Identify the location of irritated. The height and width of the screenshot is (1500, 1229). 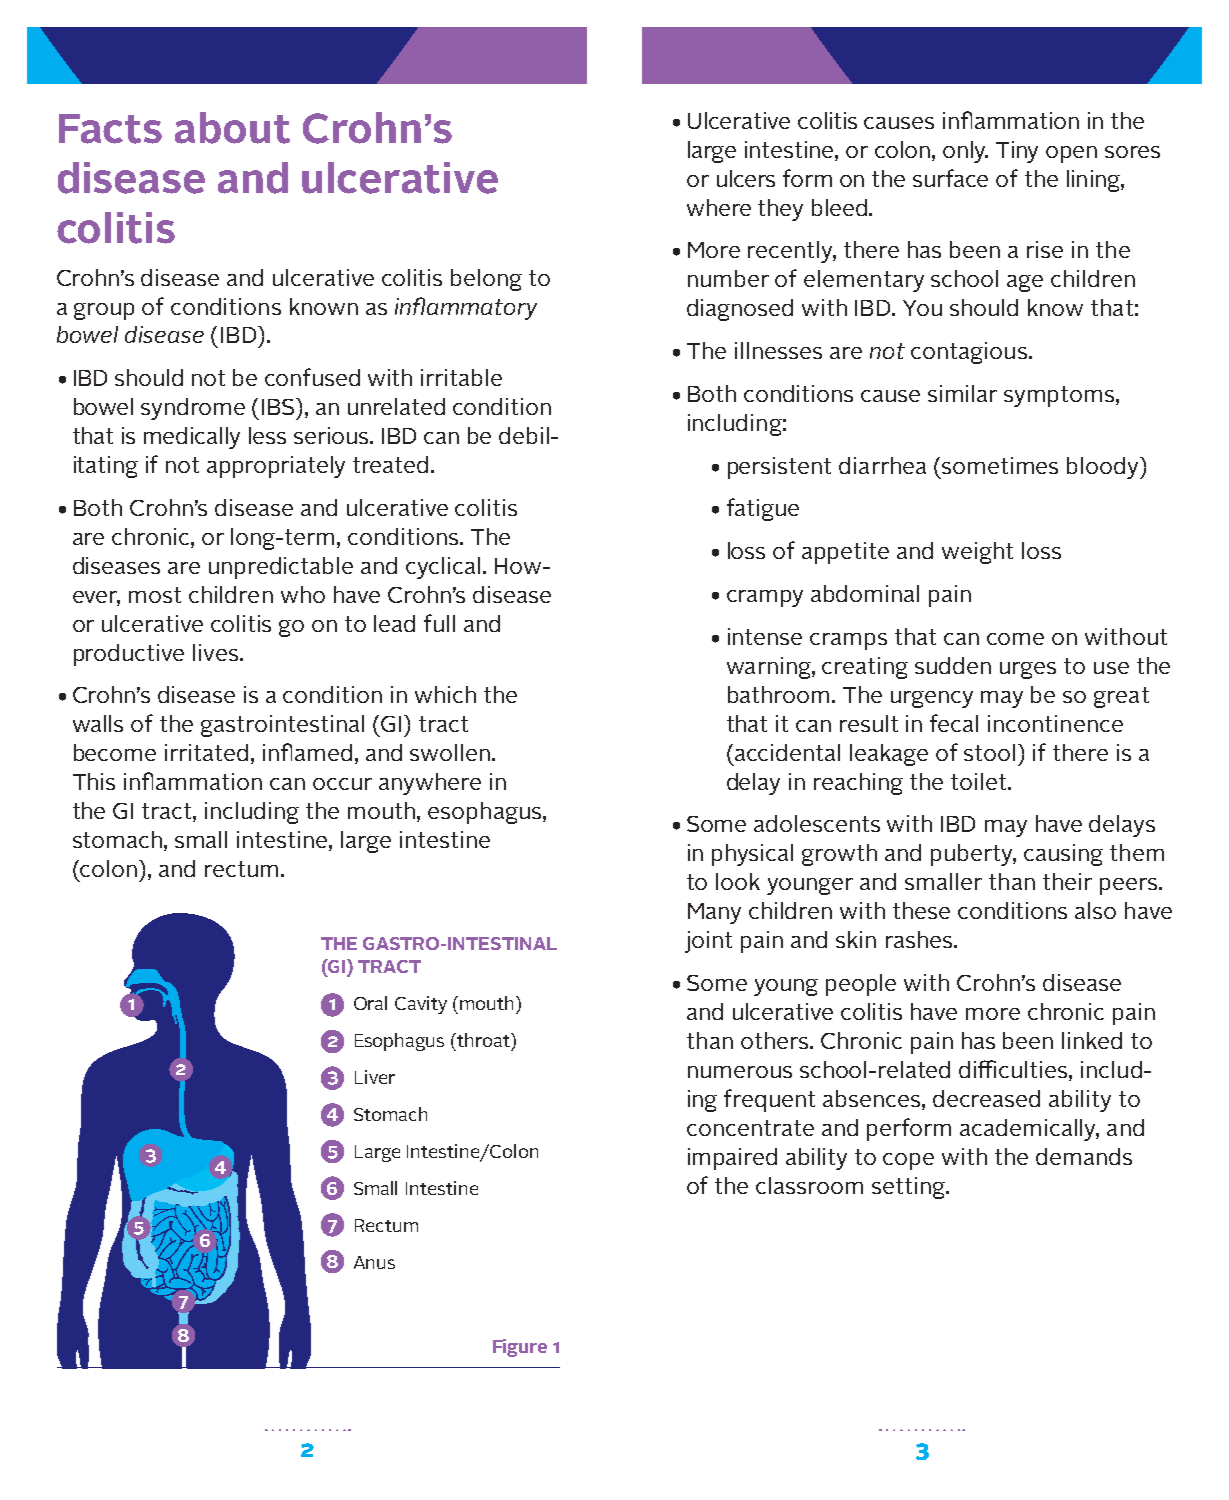
(206, 752).
